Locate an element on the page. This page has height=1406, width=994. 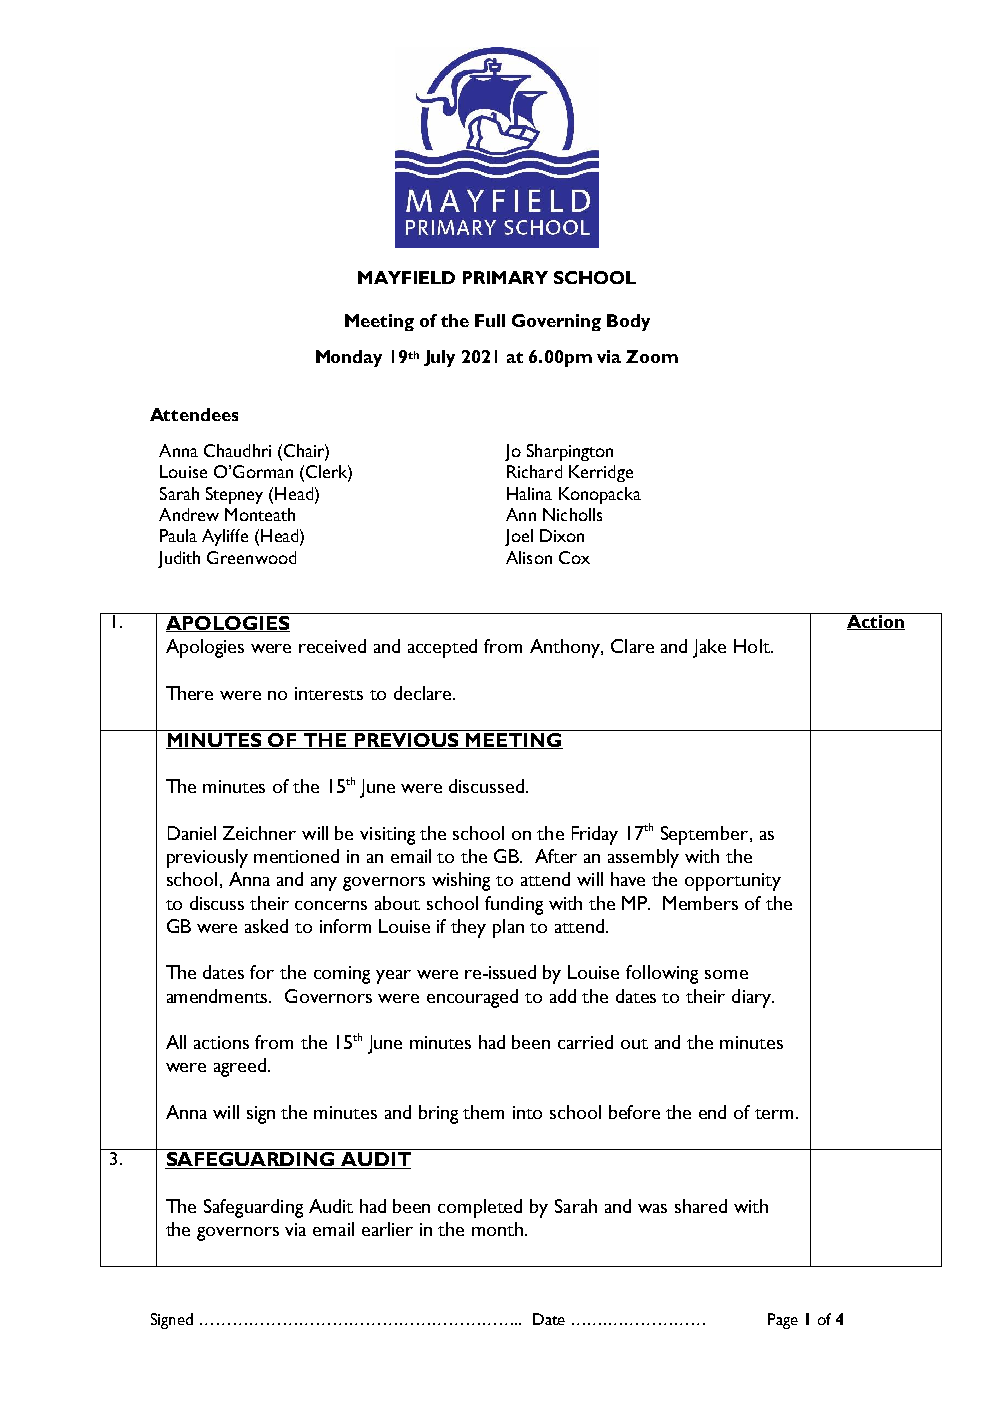
agreed is located at coordinates (240, 1067).
